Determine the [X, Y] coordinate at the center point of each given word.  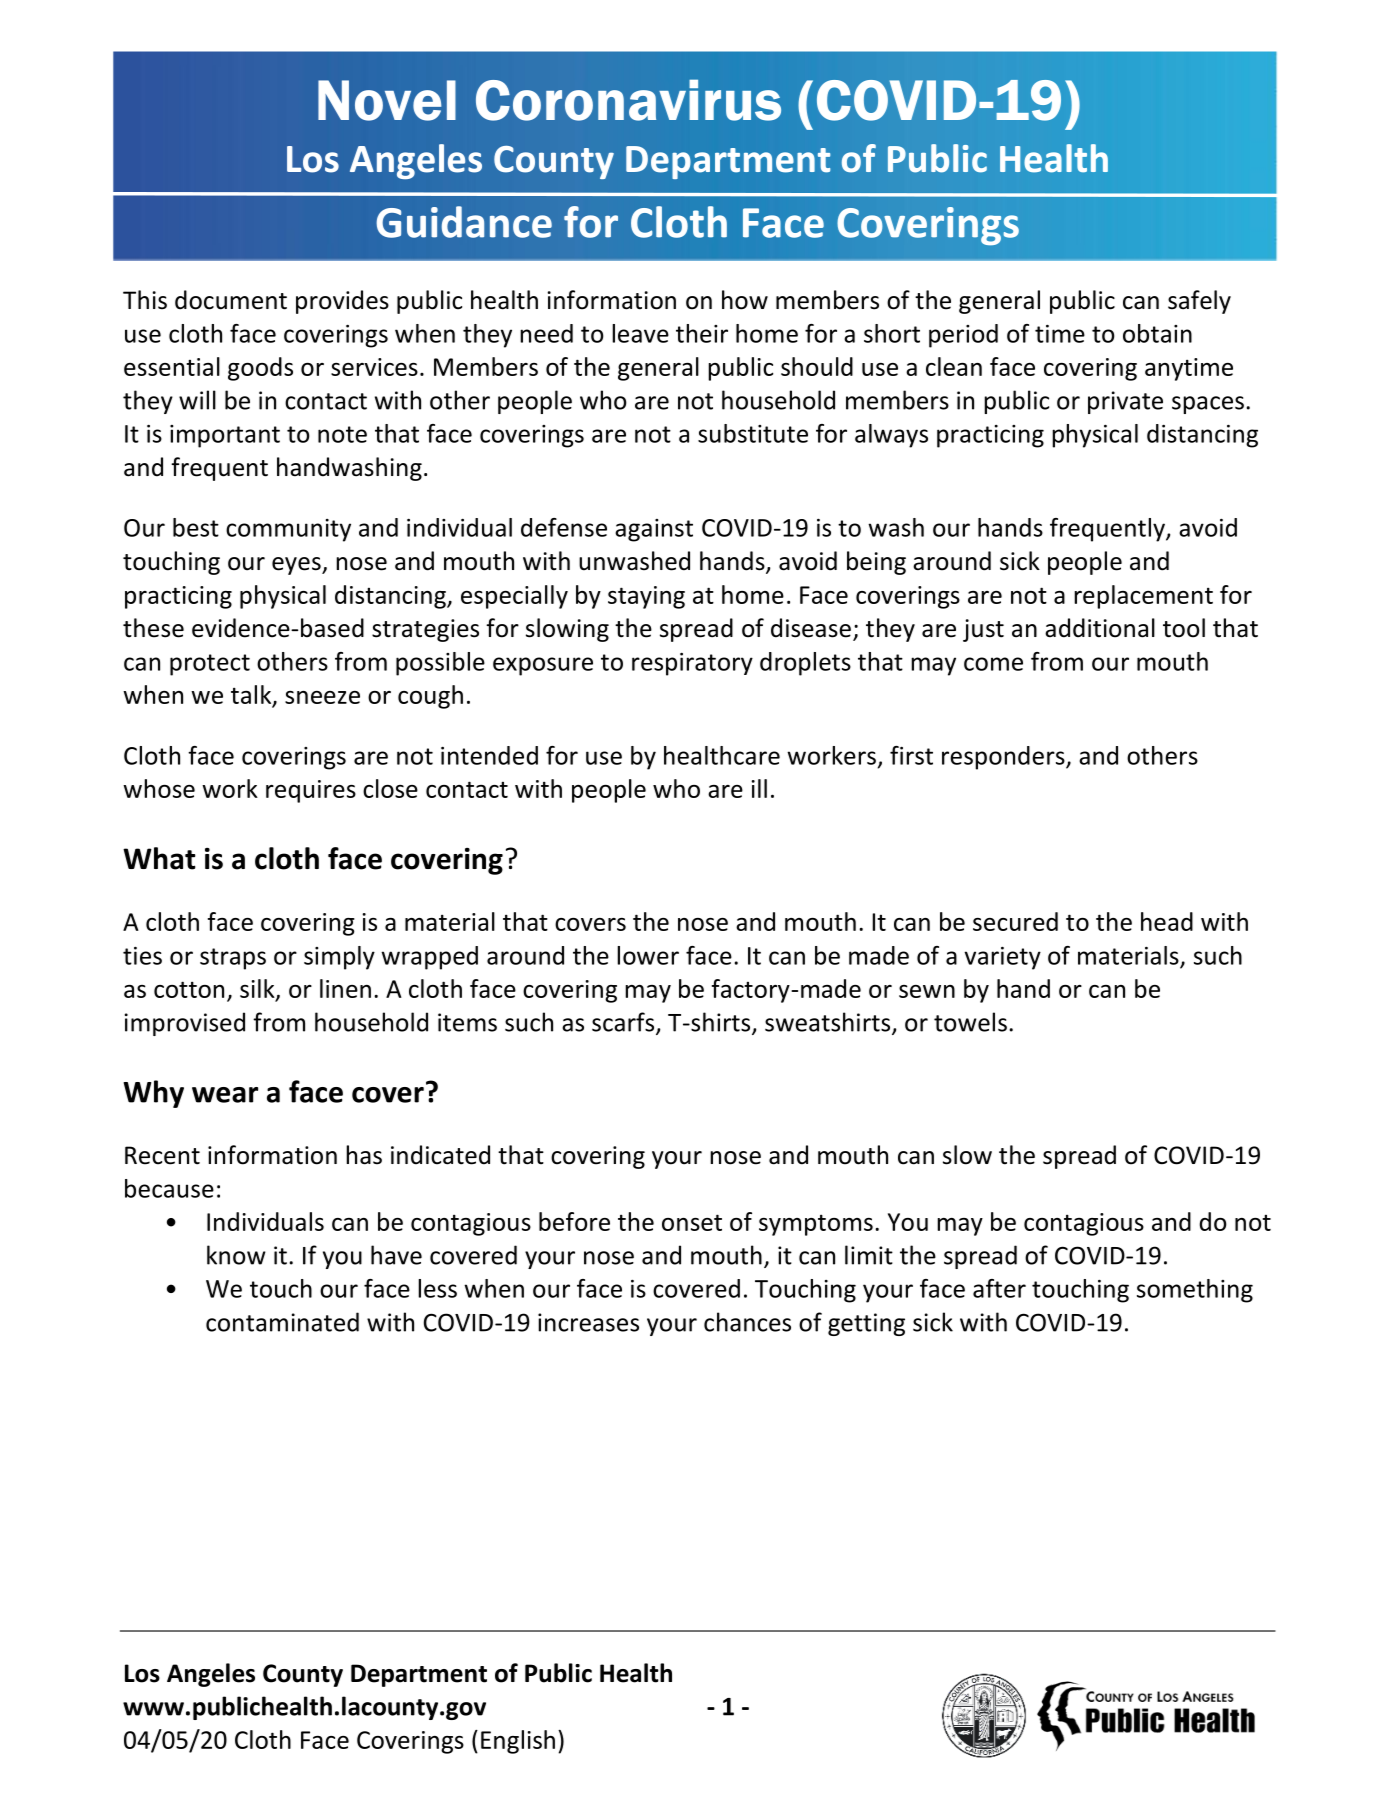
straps [233, 959]
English [518, 1742]
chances [747, 1322]
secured [1015, 921]
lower [648, 955]
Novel [387, 100]
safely [1199, 302]
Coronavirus [628, 100]
